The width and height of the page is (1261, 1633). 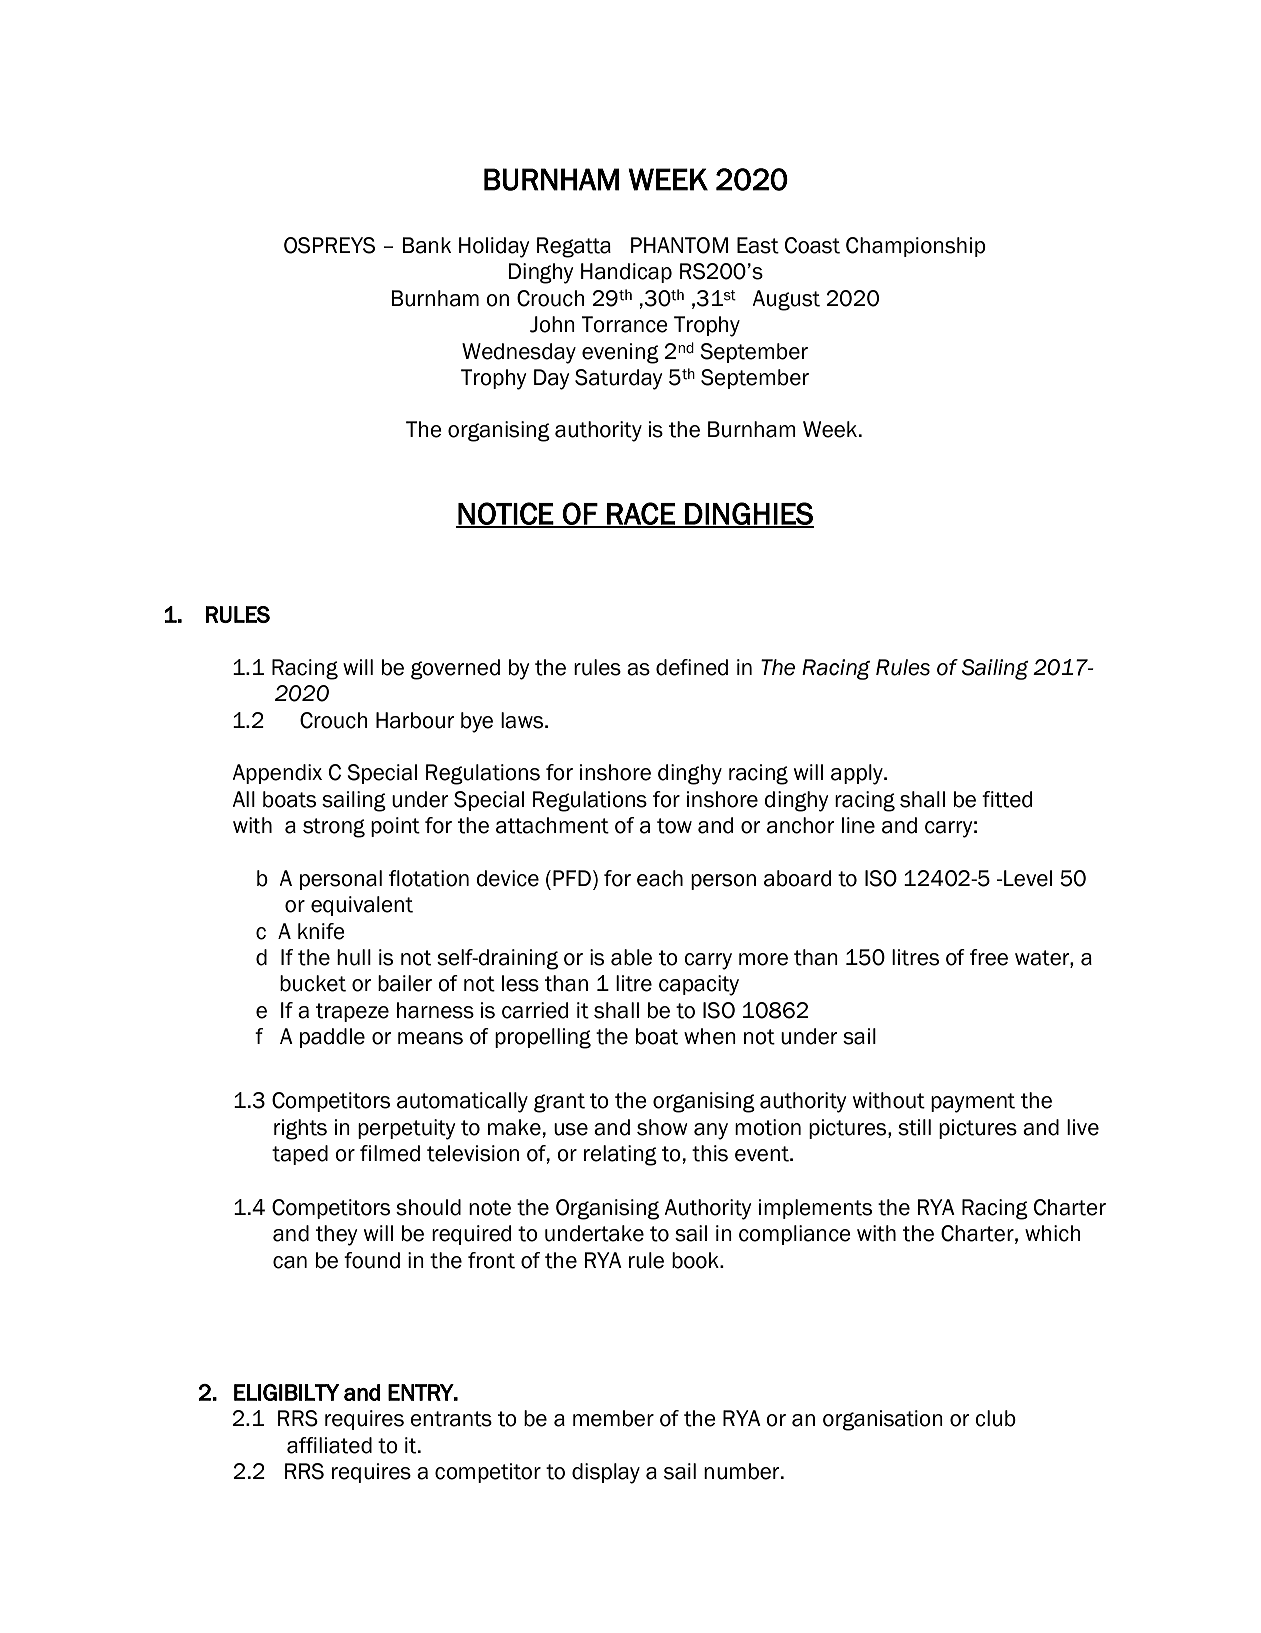 I want to click on OSPREYS, so click(x=329, y=245).
